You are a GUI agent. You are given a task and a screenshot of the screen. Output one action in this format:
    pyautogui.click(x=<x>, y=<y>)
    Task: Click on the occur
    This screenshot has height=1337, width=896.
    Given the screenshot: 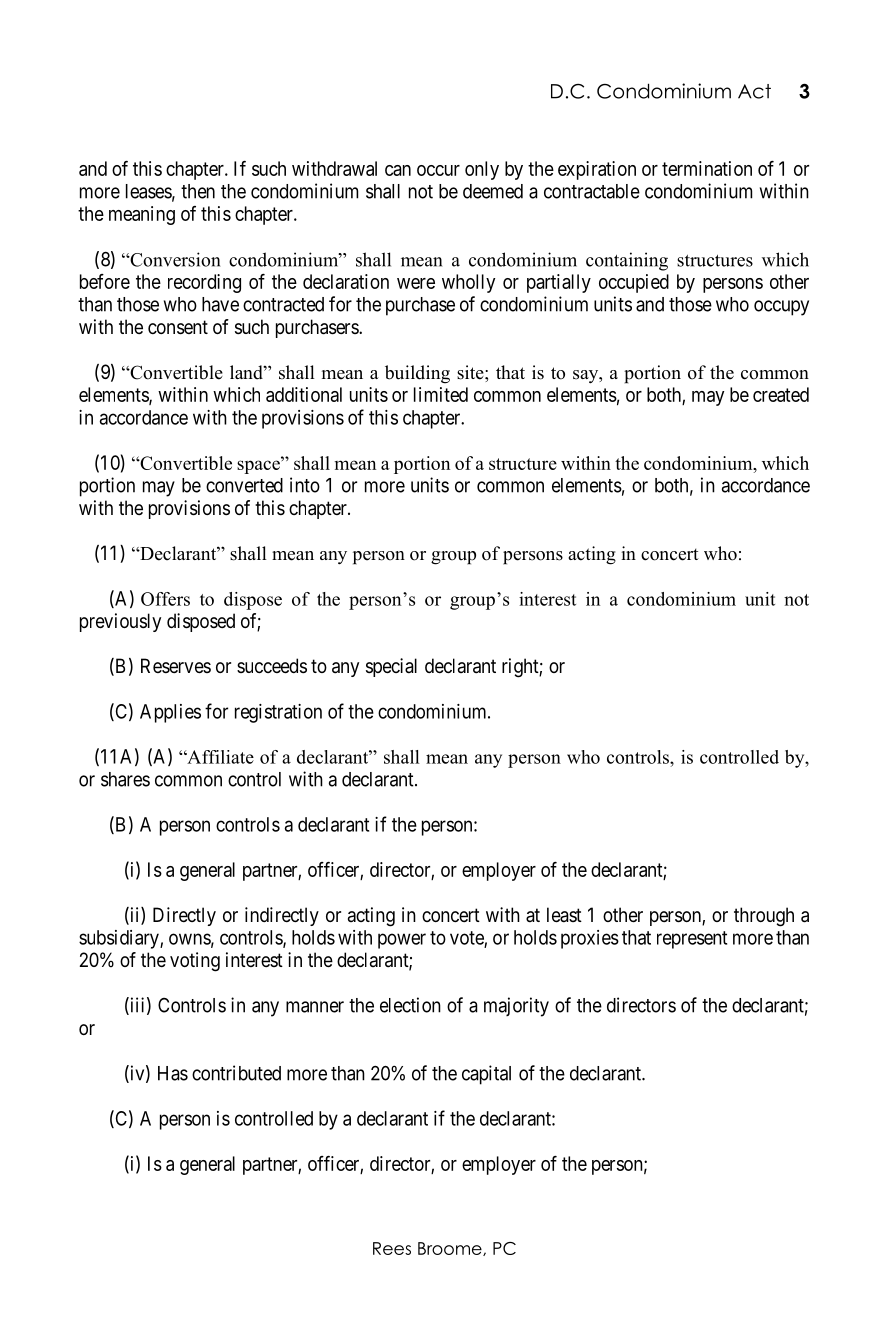 What is the action you would take?
    pyautogui.click(x=438, y=170)
